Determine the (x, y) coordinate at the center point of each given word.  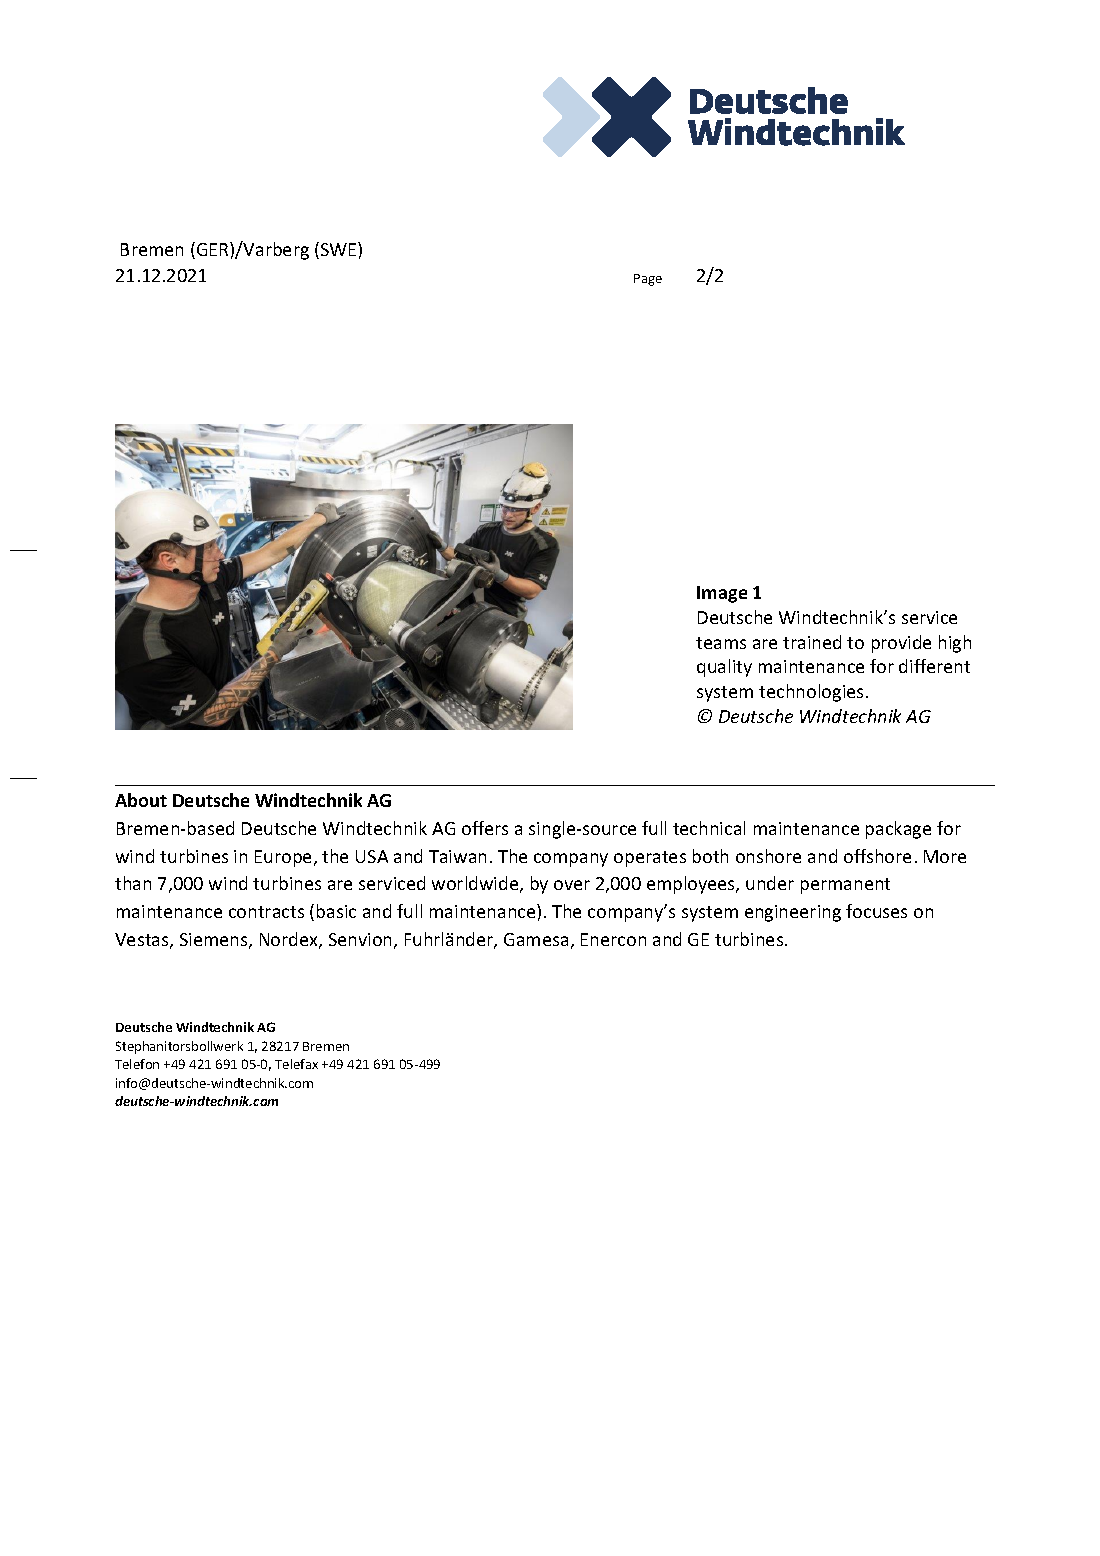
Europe (285, 858)
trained (812, 642)
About (141, 800)
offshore (877, 856)
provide (901, 644)
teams (721, 643)
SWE (340, 249)
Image (722, 594)
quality (724, 668)
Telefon (137, 1064)
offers (485, 828)
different (934, 666)
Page (648, 280)
